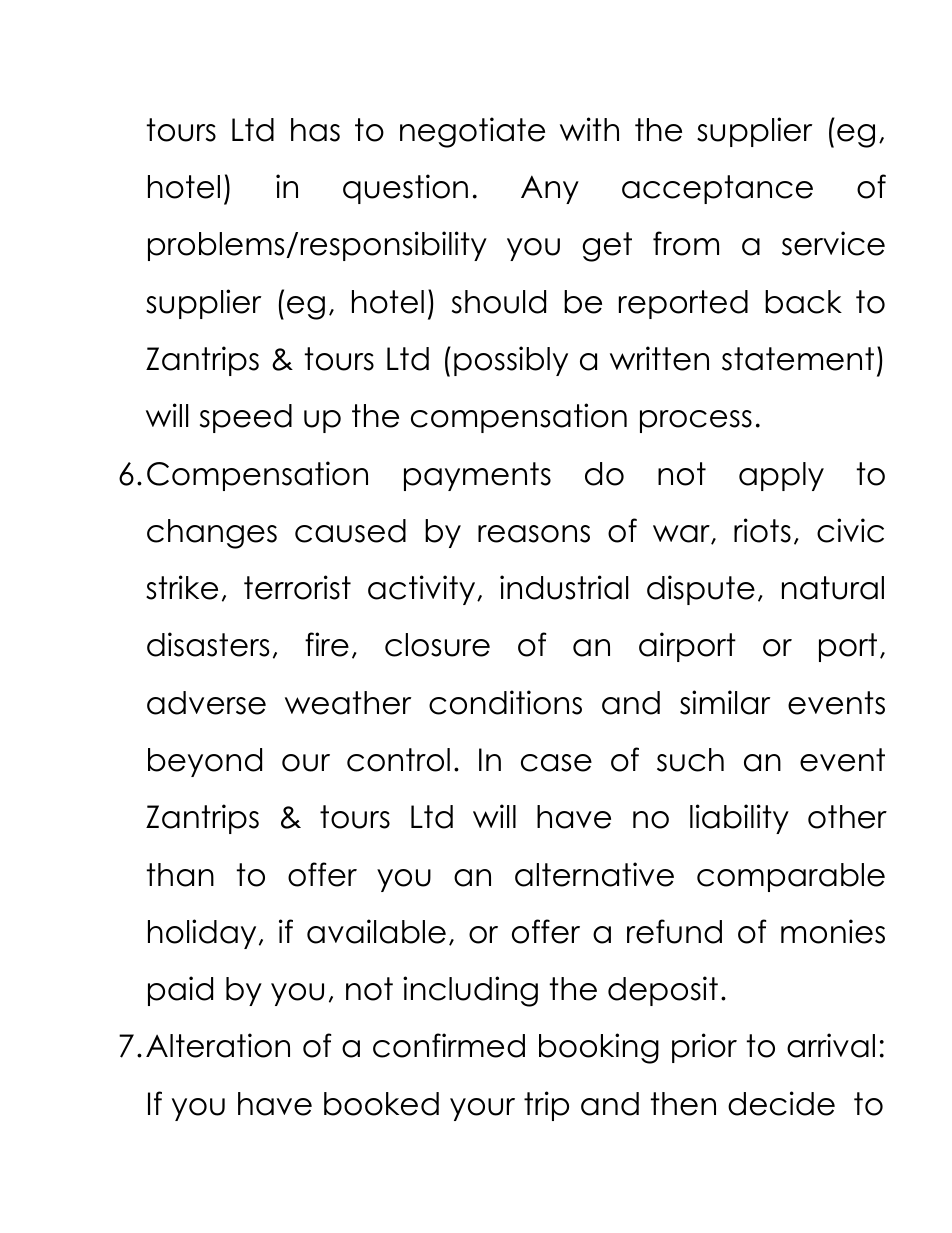 The height and width of the document is (1233, 952). I want to click on speed, so click(246, 418).
